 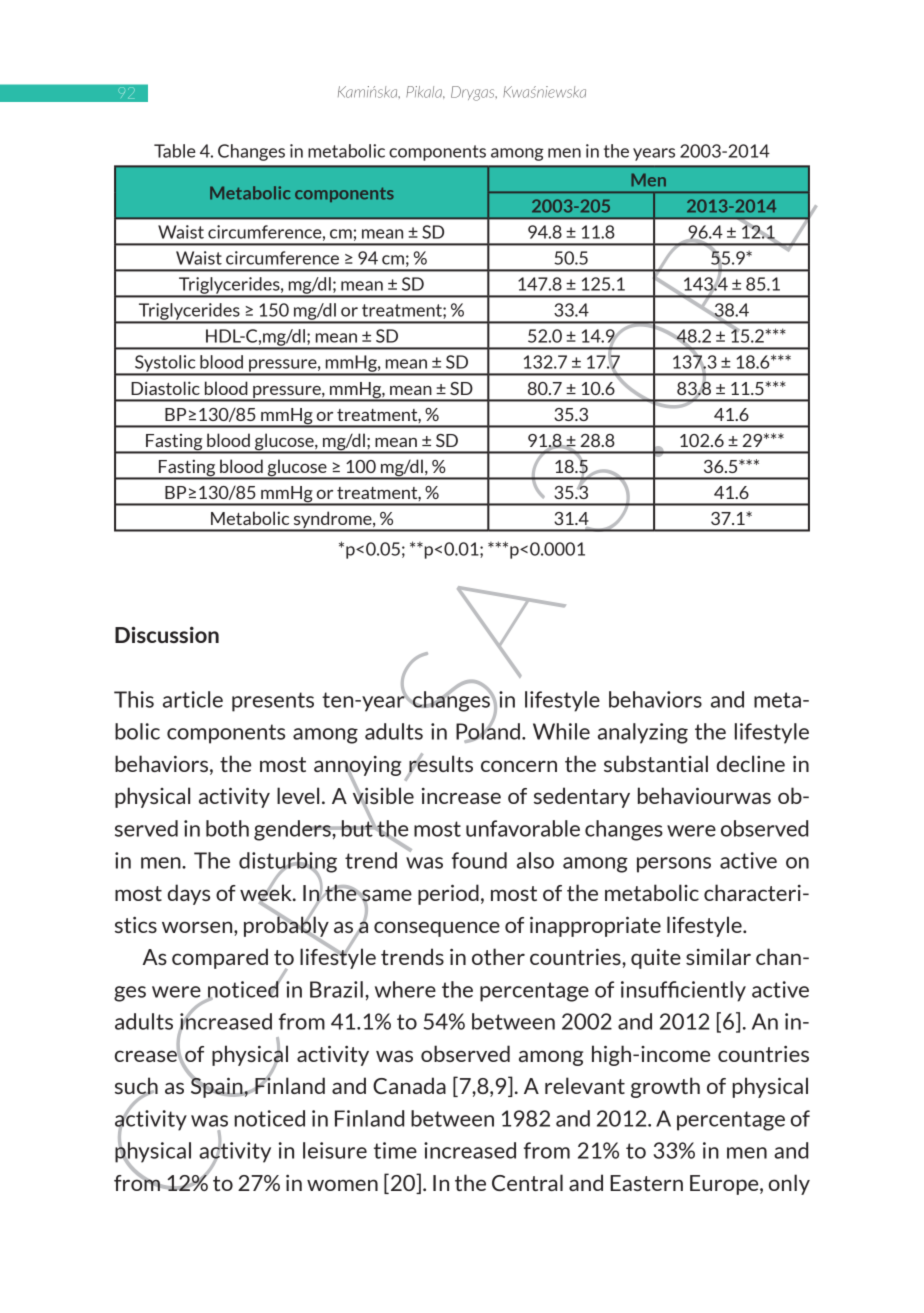 I want to click on Poland, so click(x=488, y=731).
